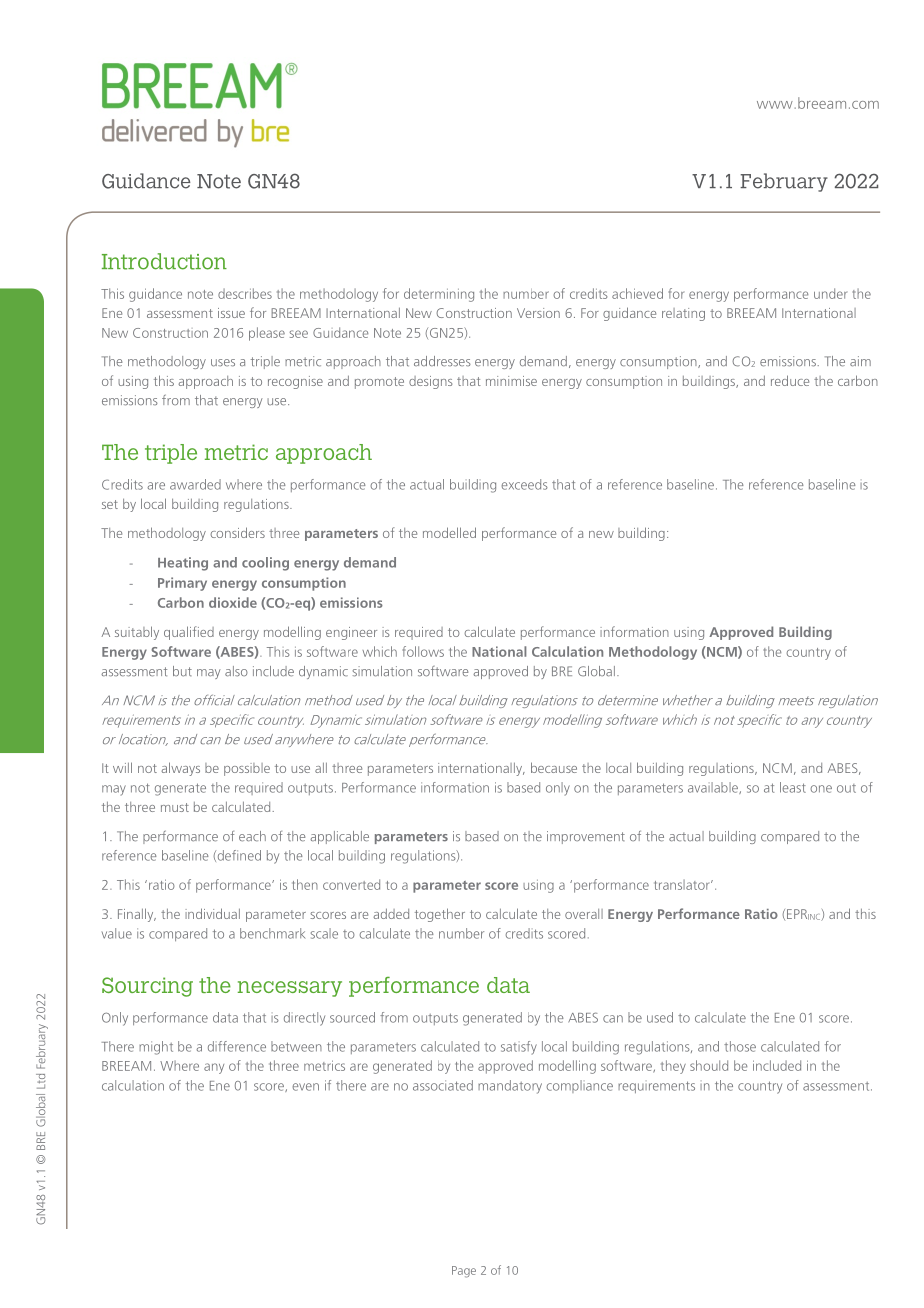 The image size is (924, 1308). Describe the element at coordinates (212, 913) in the document. I see `individual` at that location.
